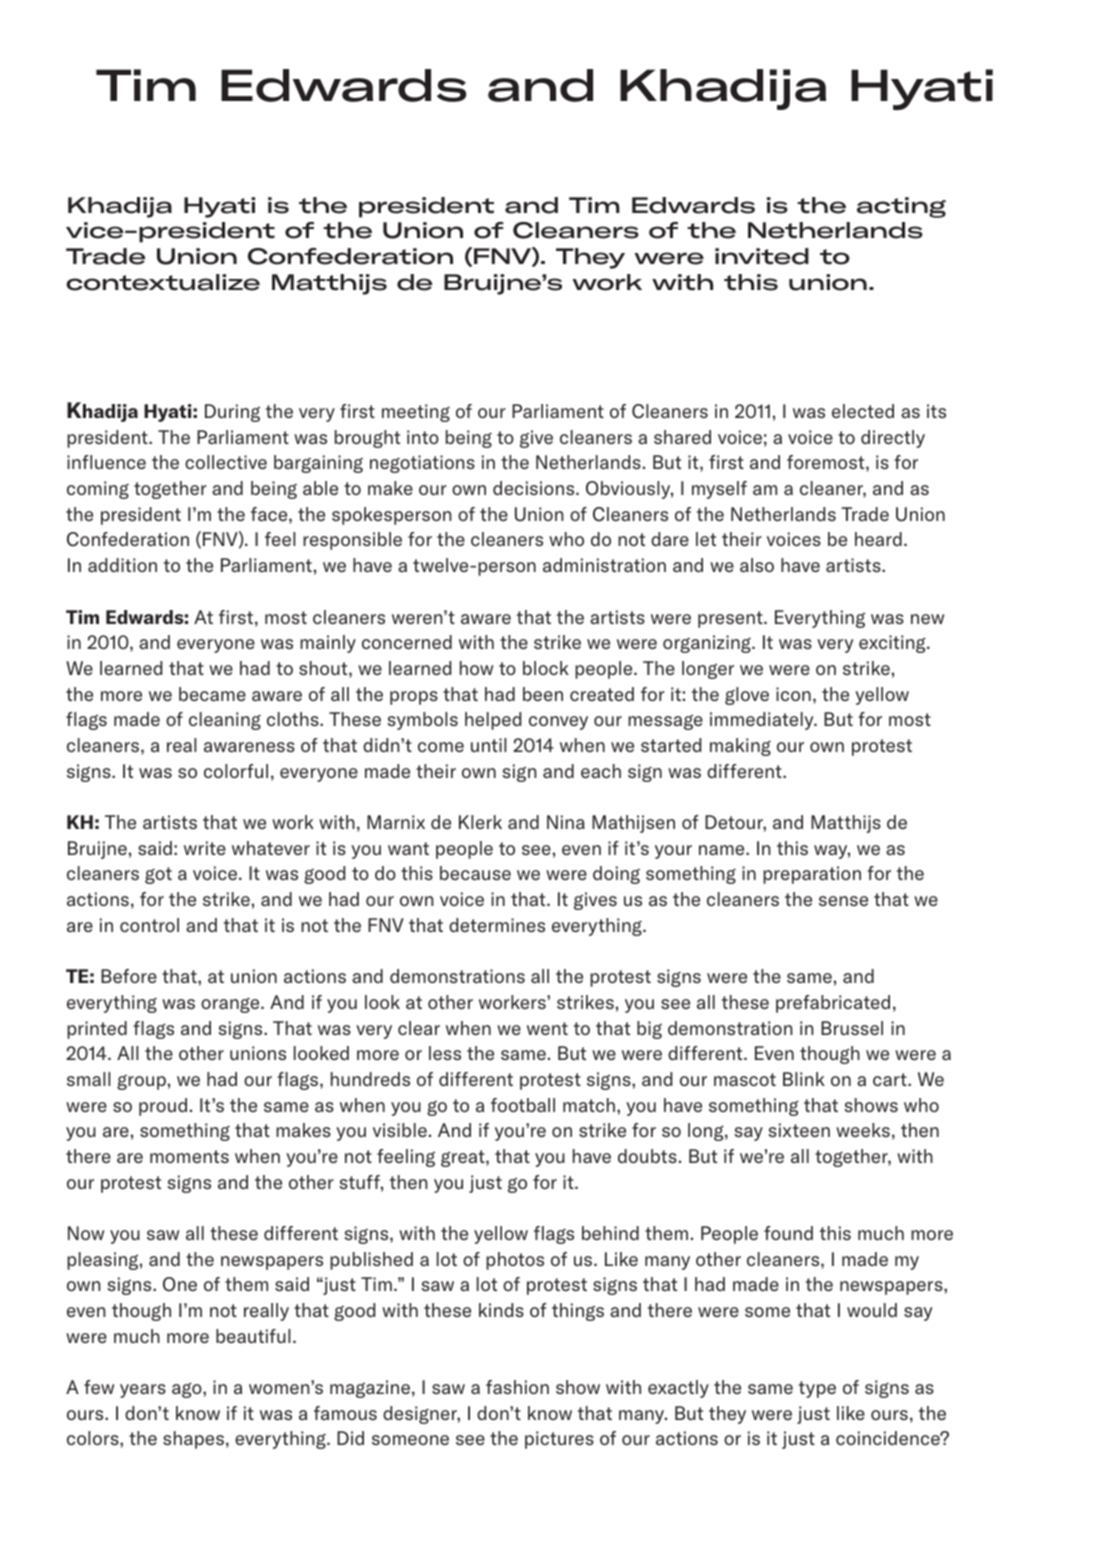  I want to click on invited, so click(762, 256).
